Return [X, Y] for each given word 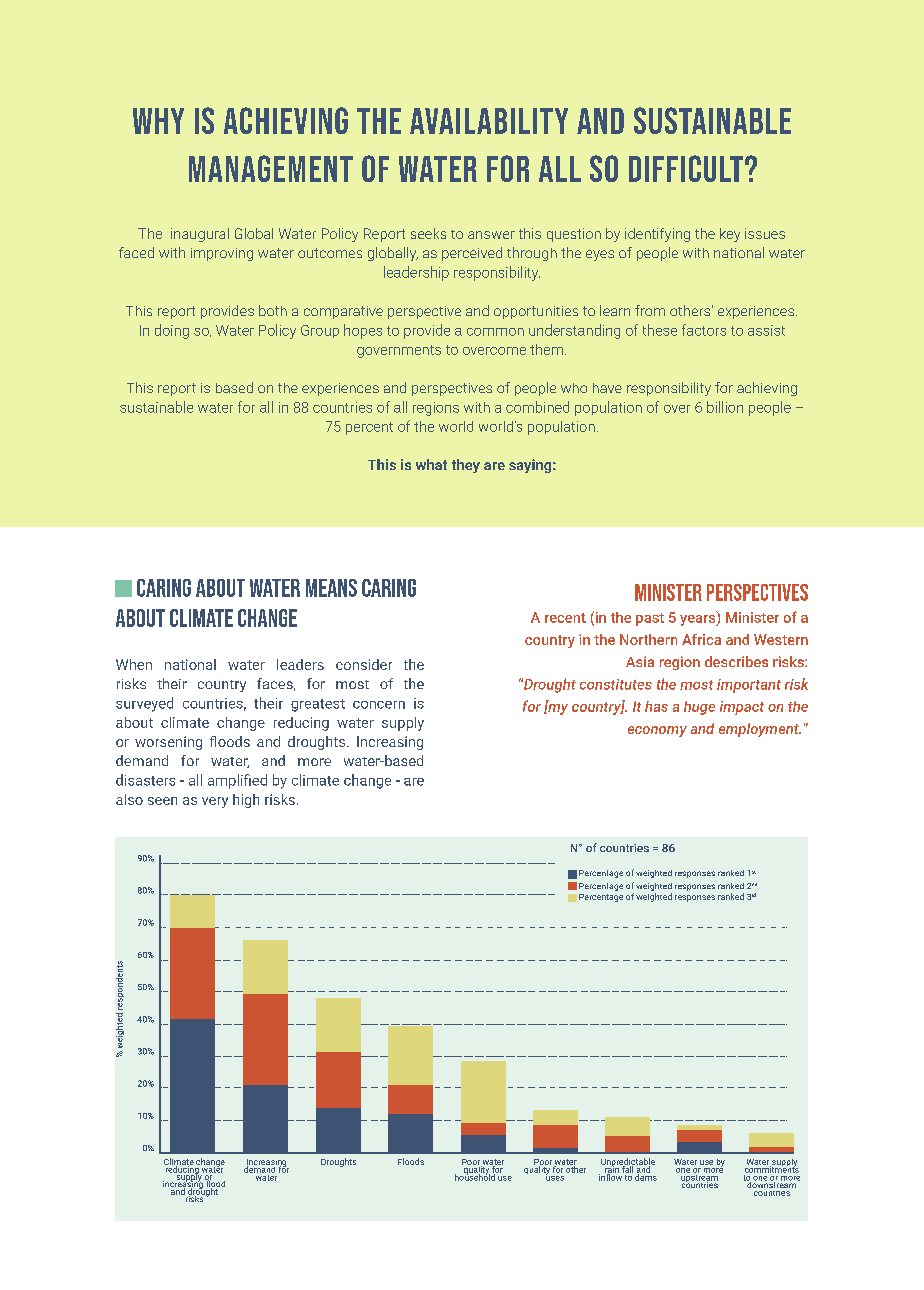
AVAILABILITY [489, 121]
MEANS [331, 588]
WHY [158, 121]
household [476, 1176]
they [466, 466]
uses [555, 1177]
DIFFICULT [686, 168]
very [215, 802]
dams [646, 1176]
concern [379, 705]
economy [657, 731]
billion [725, 407]
